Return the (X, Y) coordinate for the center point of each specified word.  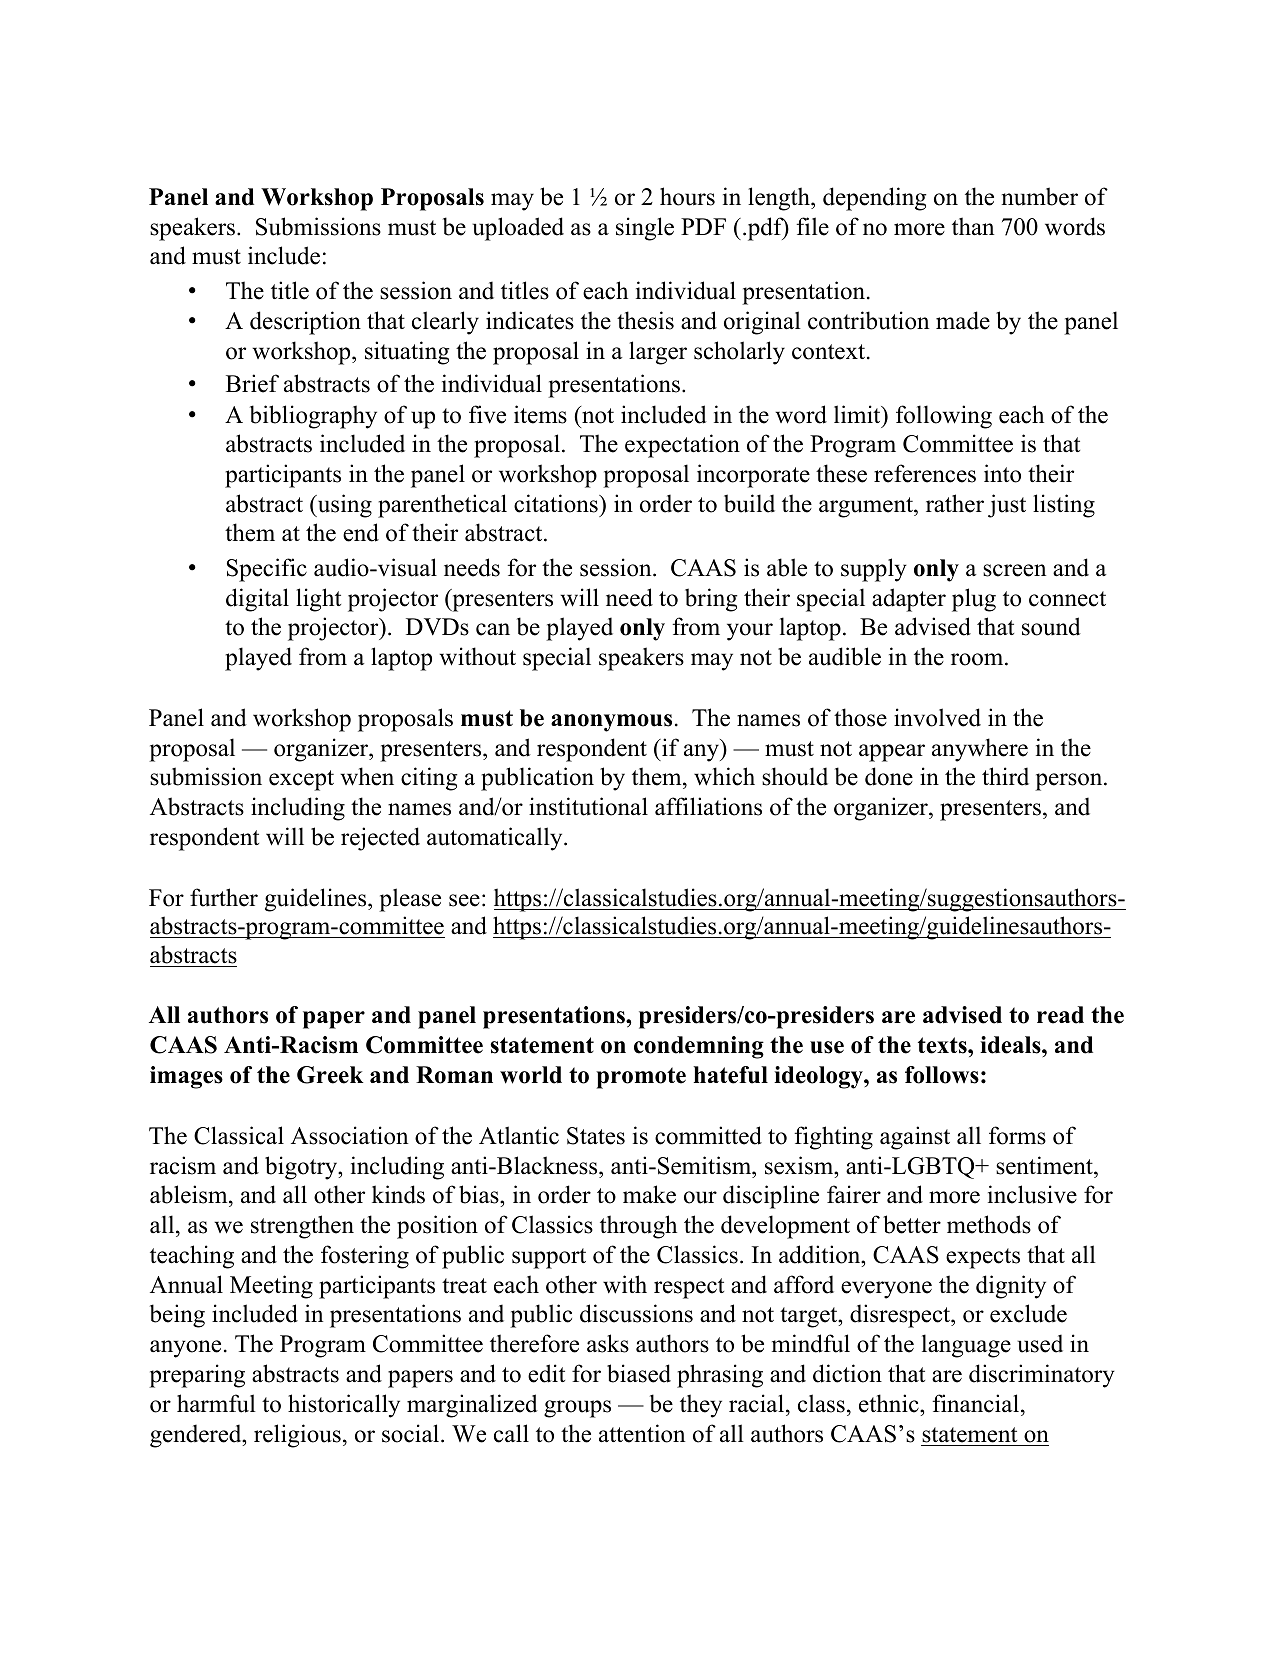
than (973, 226)
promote (641, 1078)
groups (577, 1409)
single (645, 229)
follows (942, 1075)
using (343, 506)
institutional (588, 806)
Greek (330, 1075)
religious (297, 1436)
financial (975, 1403)
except (301, 780)
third (1005, 776)
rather (955, 503)
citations (557, 503)
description (305, 323)
